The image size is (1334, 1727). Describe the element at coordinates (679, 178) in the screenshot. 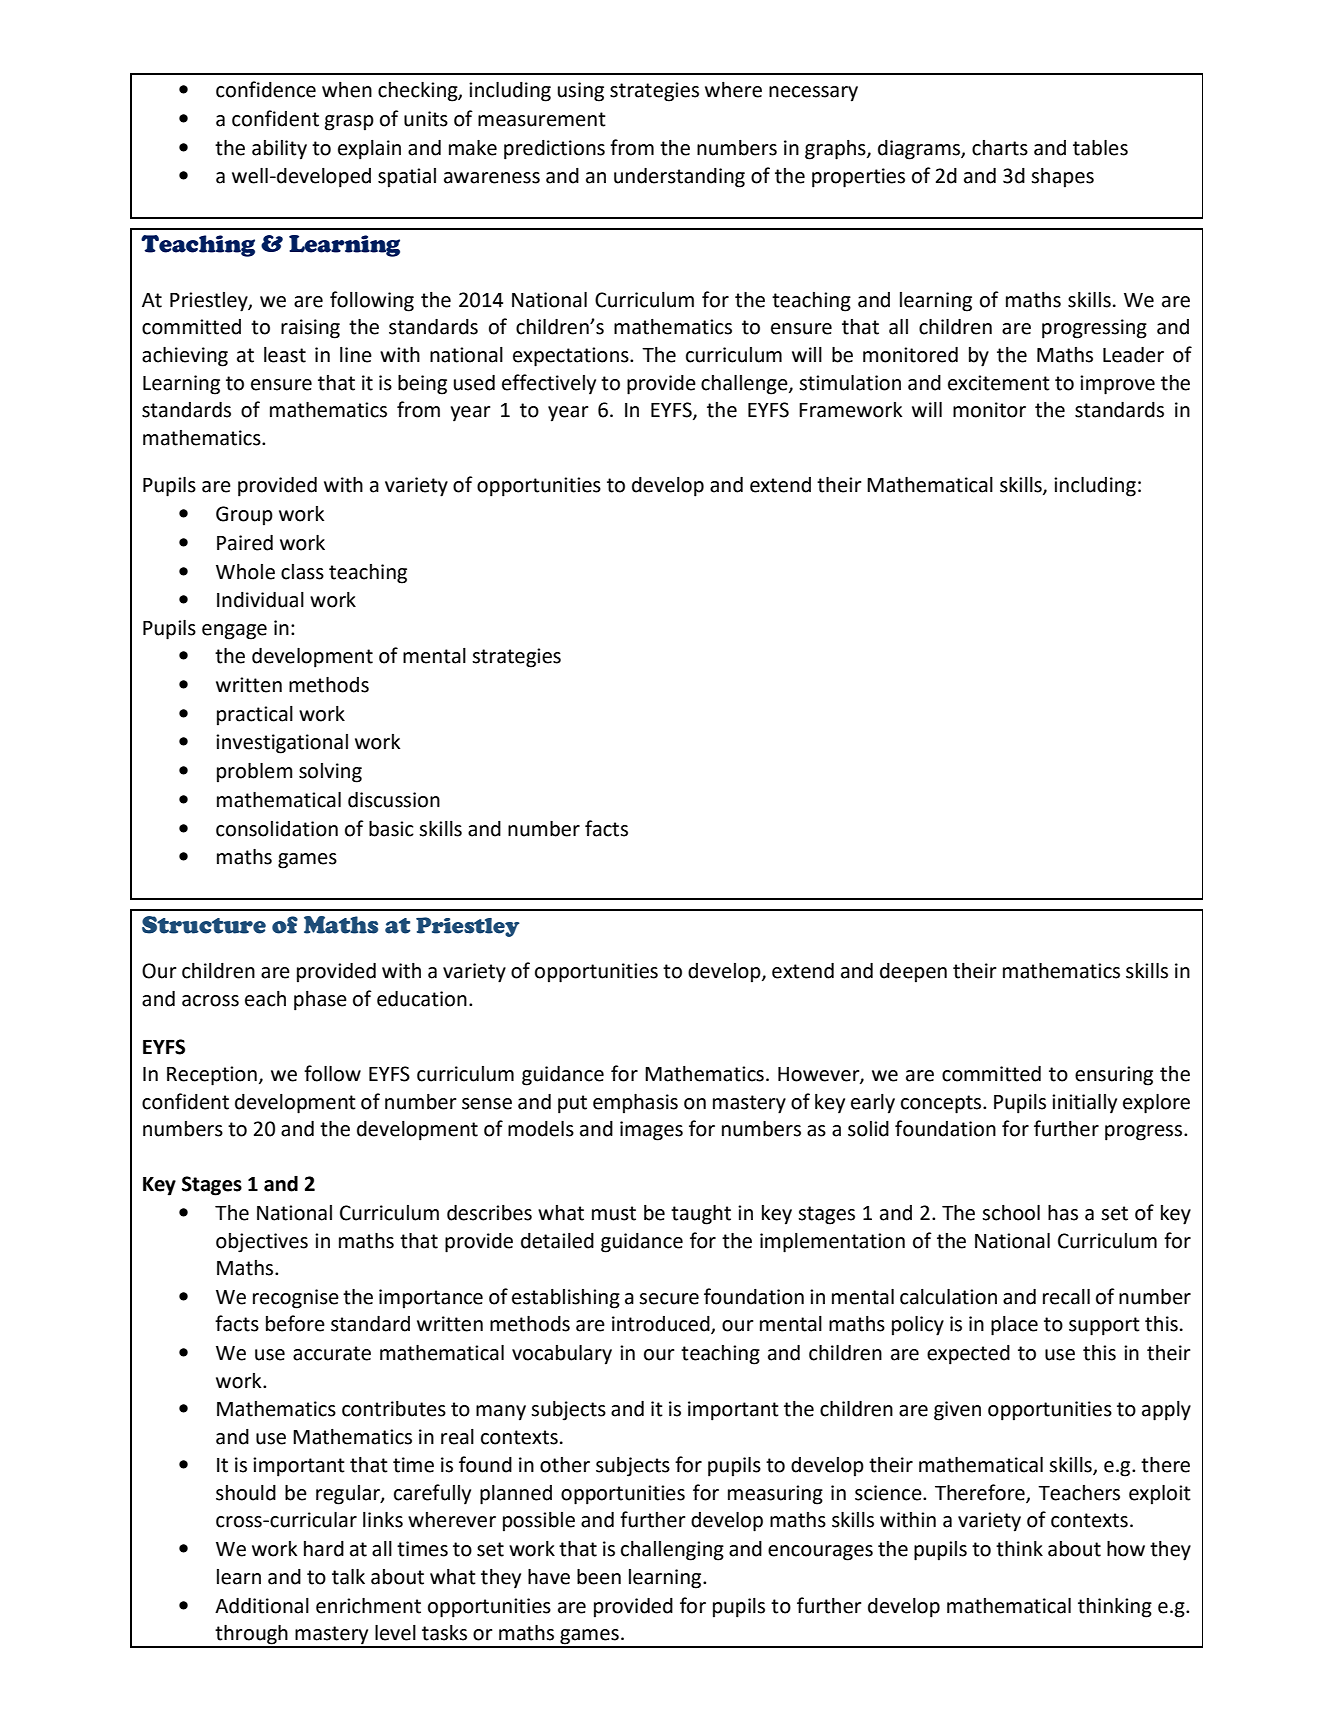

I see `understanding` at that location.
